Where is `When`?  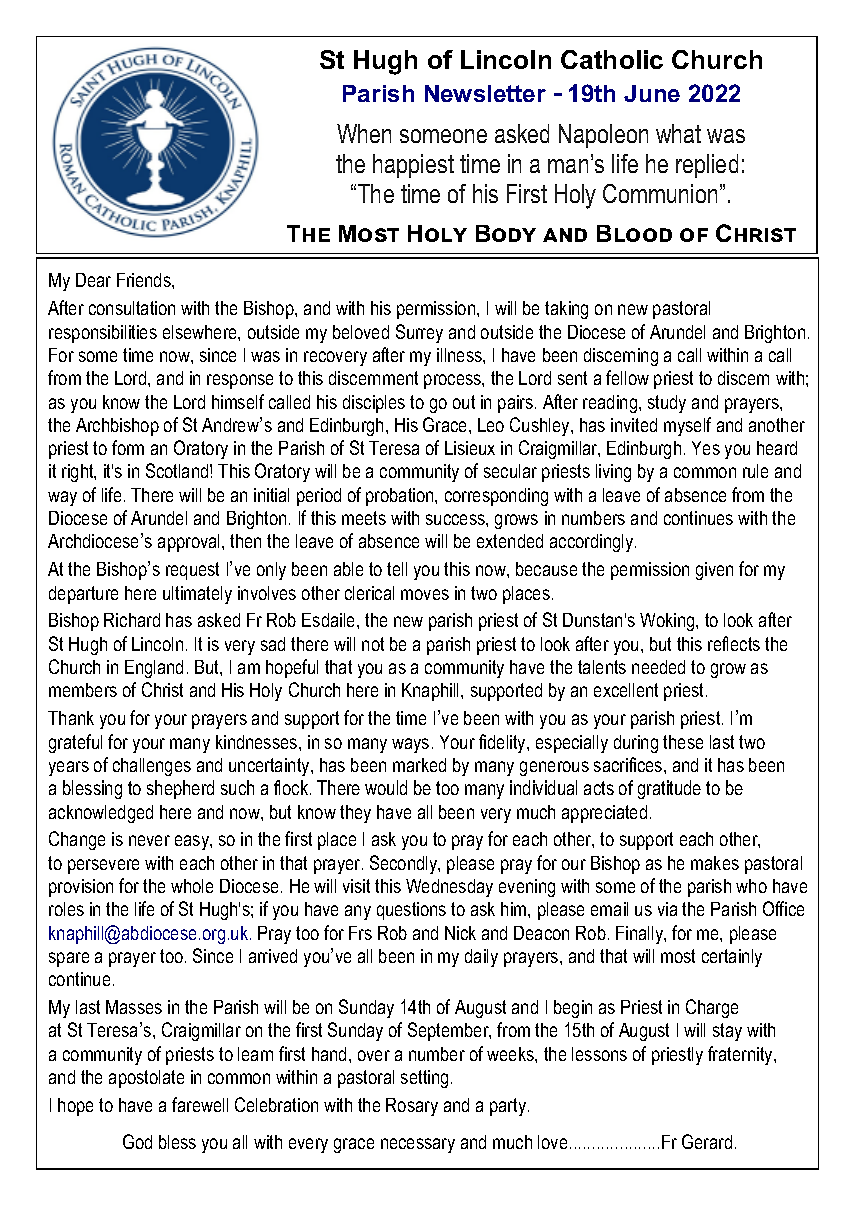
When is located at coordinates (364, 133).
